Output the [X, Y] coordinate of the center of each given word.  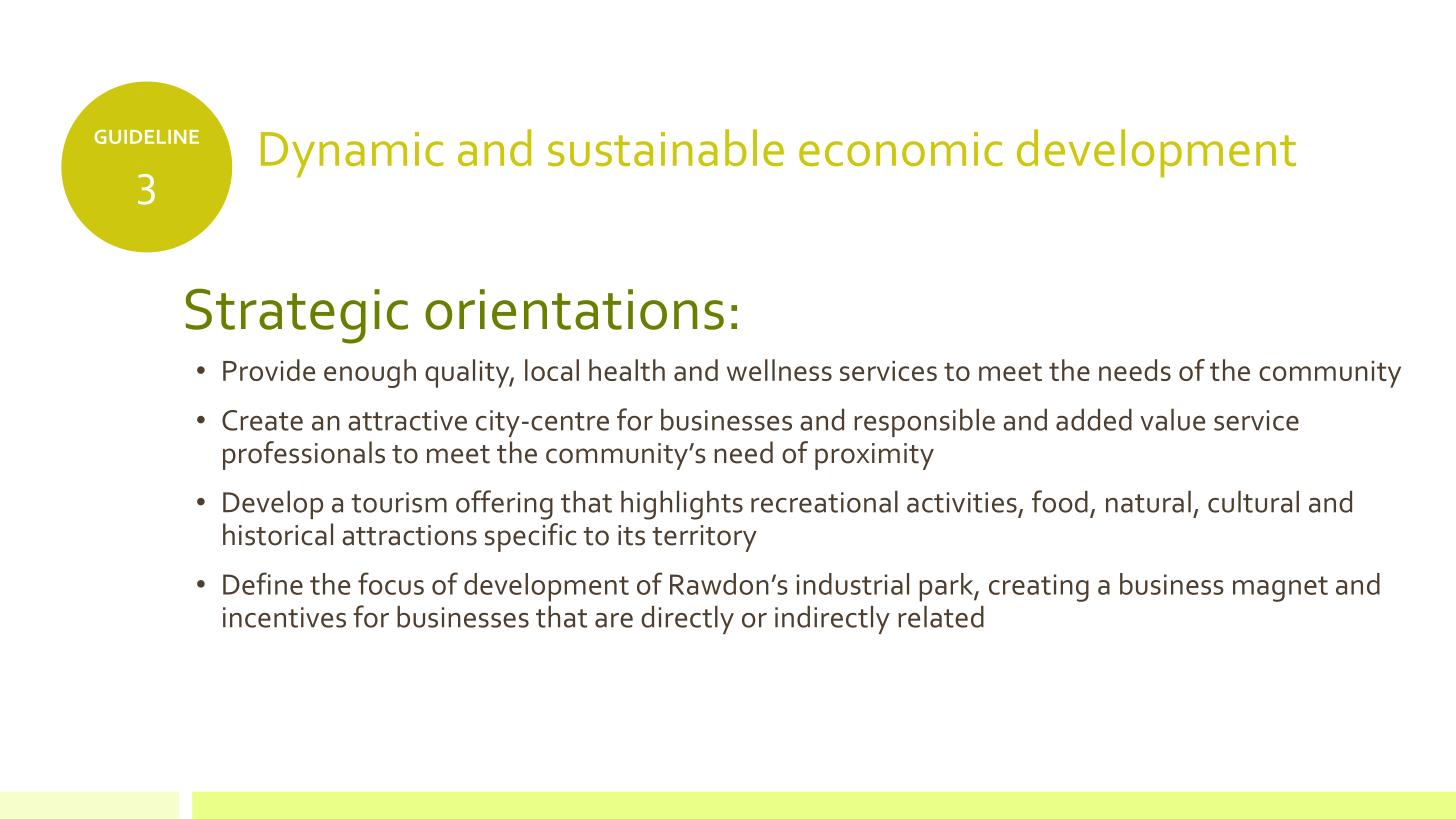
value [1172, 419]
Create [262, 420]
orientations [574, 309]
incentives [284, 617]
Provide [269, 370]
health [627, 370]
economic [901, 149]
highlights [682, 505]
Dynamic [352, 155]
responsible [924, 422]
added [1094, 419]
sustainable [666, 147]
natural [1148, 502]
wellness [779, 370]
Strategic [297, 316]
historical [278, 534]
